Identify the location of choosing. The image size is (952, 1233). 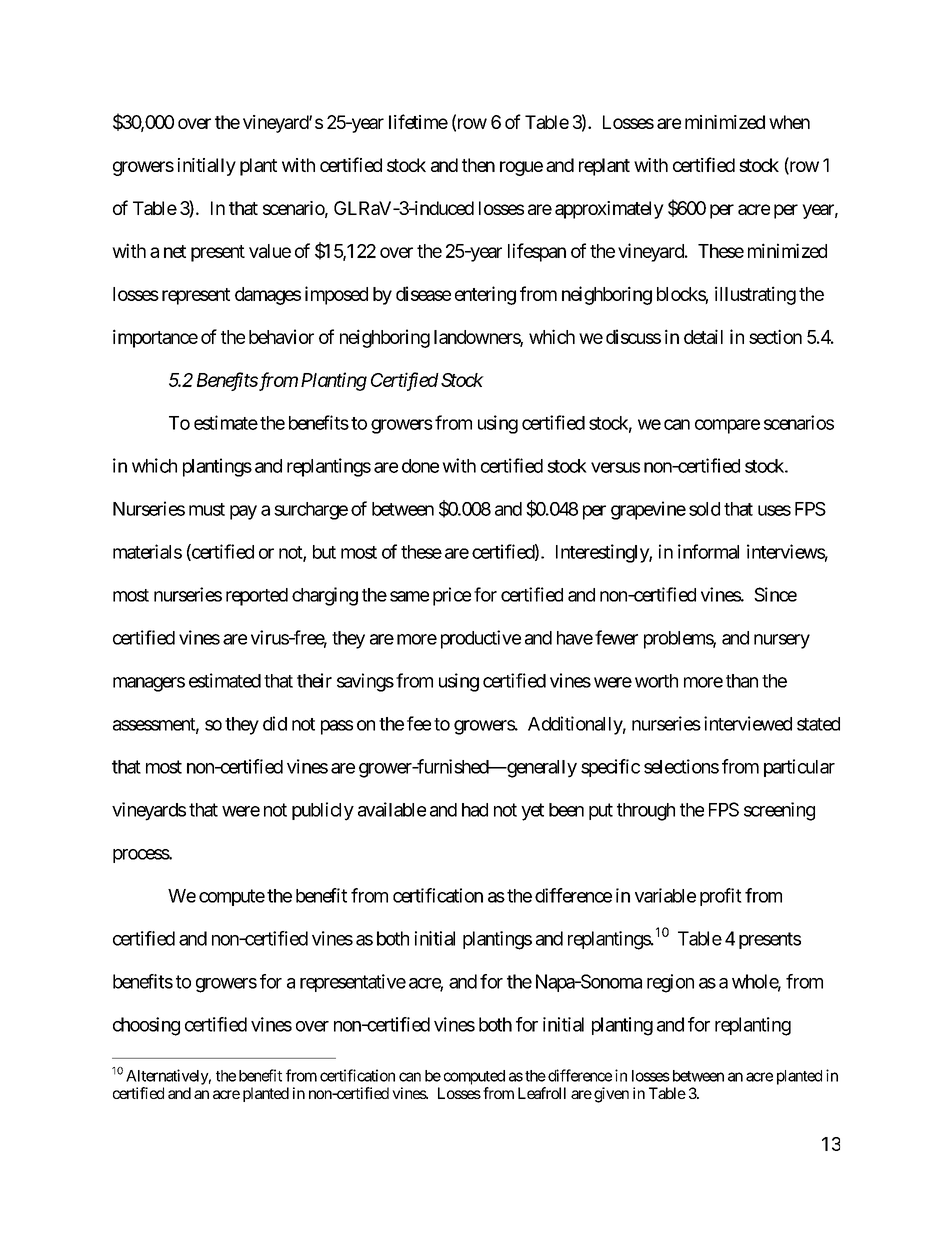
(146, 1026).
